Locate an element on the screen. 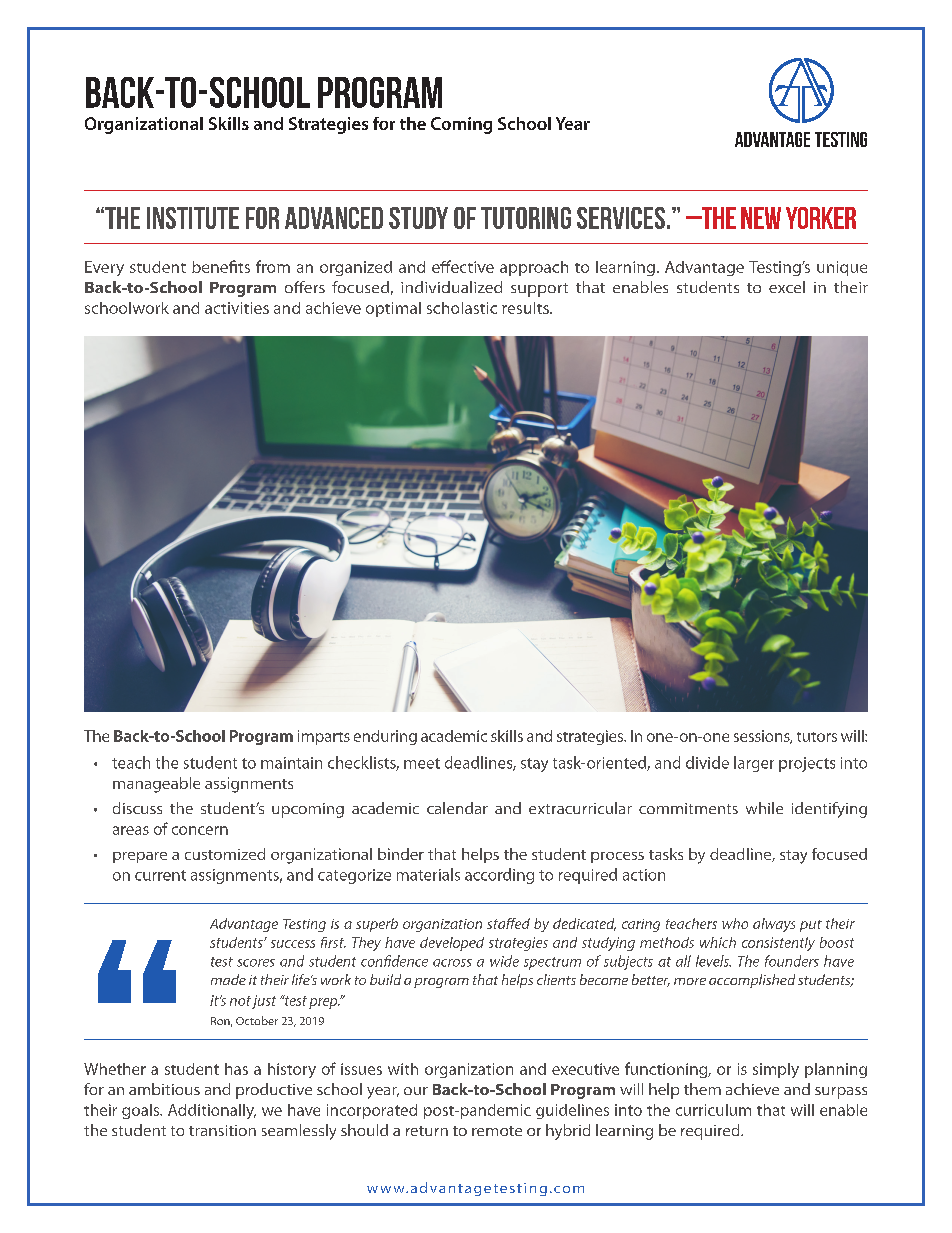  benefits is located at coordinates (221, 266).
